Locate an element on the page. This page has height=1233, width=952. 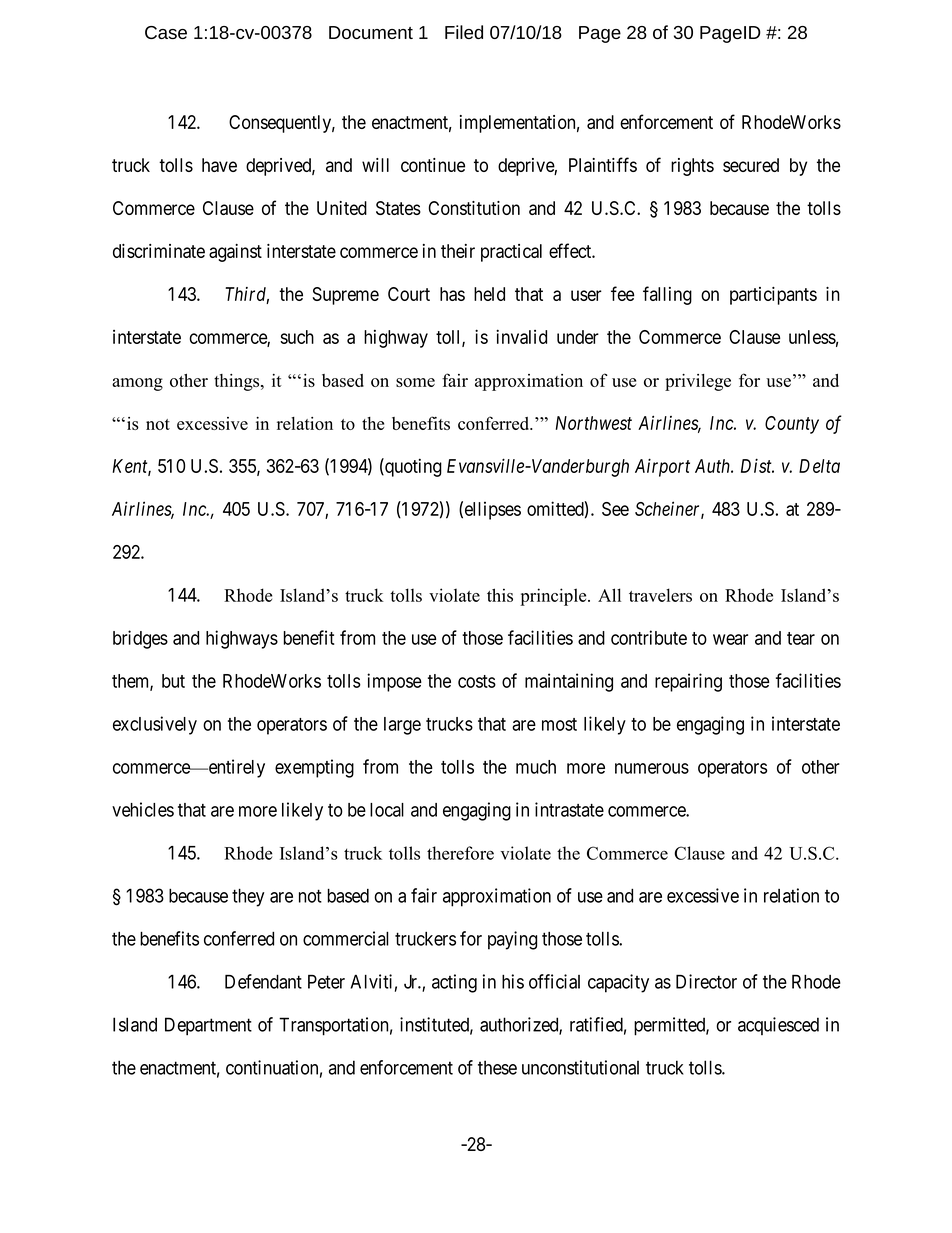
numerous is located at coordinates (652, 768).
